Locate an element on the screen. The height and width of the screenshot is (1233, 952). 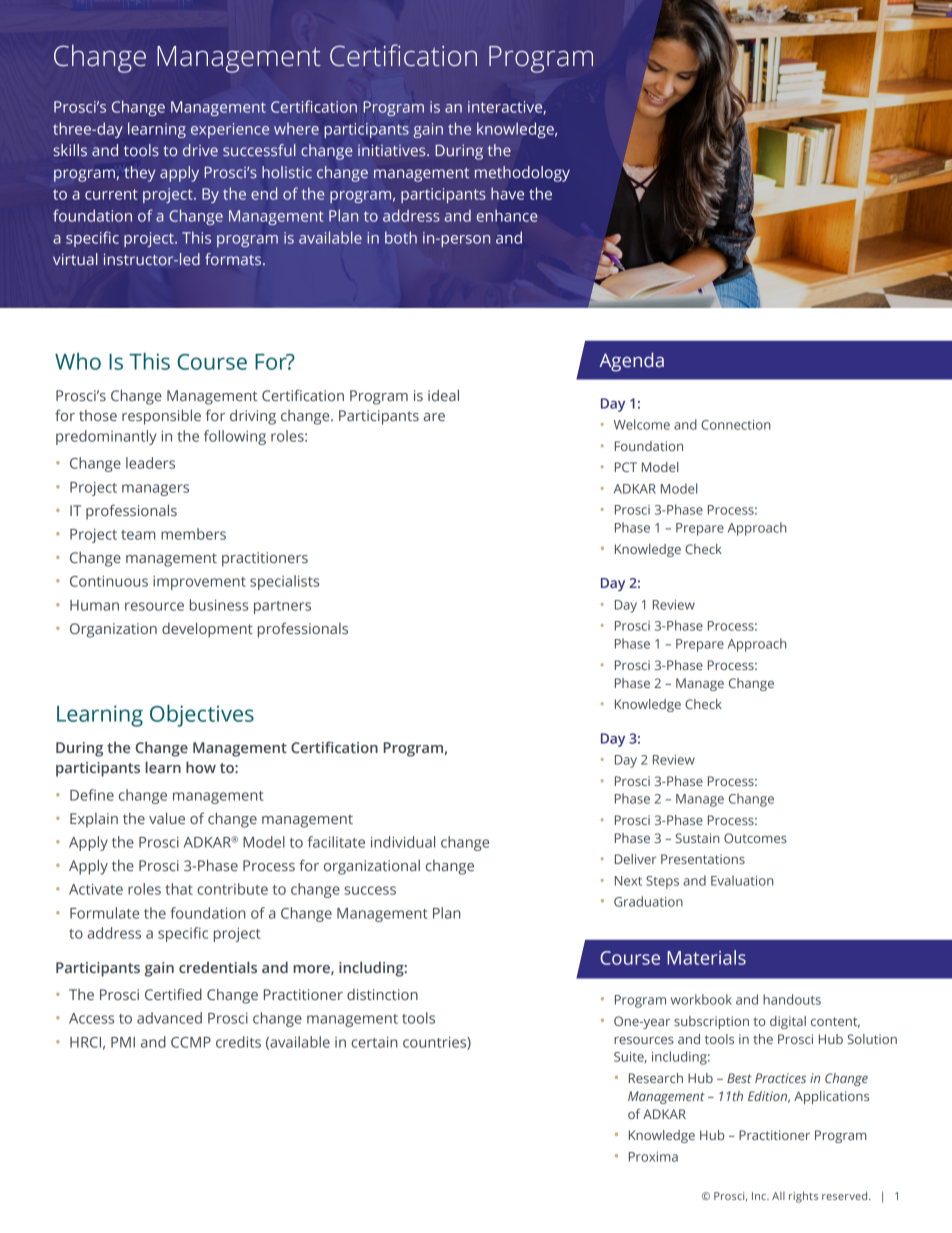
have is located at coordinates (507, 193).
